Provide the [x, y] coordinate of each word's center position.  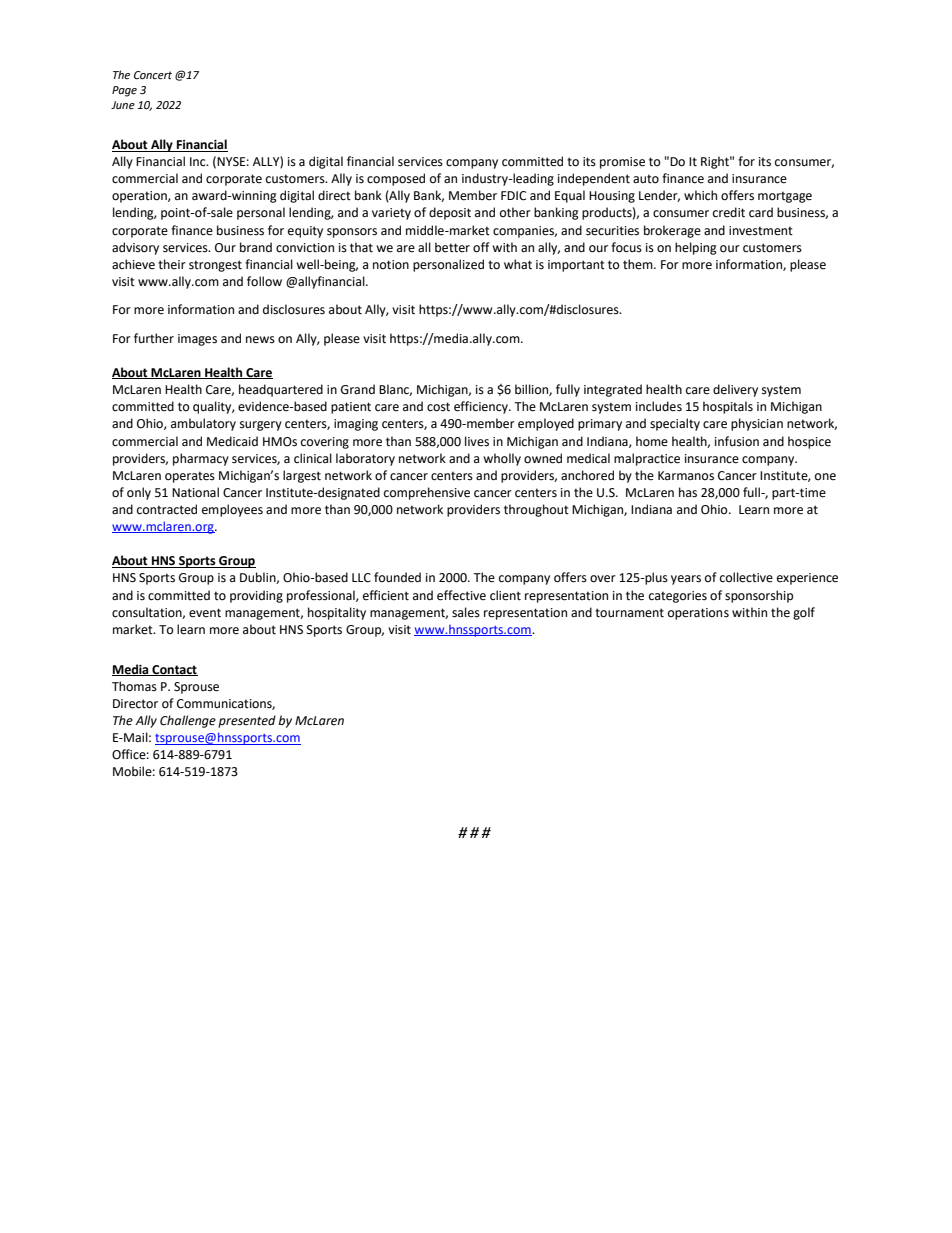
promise [622, 163]
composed [396, 179]
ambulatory [203, 424]
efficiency [482, 407]
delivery [735, 390]
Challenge [188, 721]
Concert [153, 75]
